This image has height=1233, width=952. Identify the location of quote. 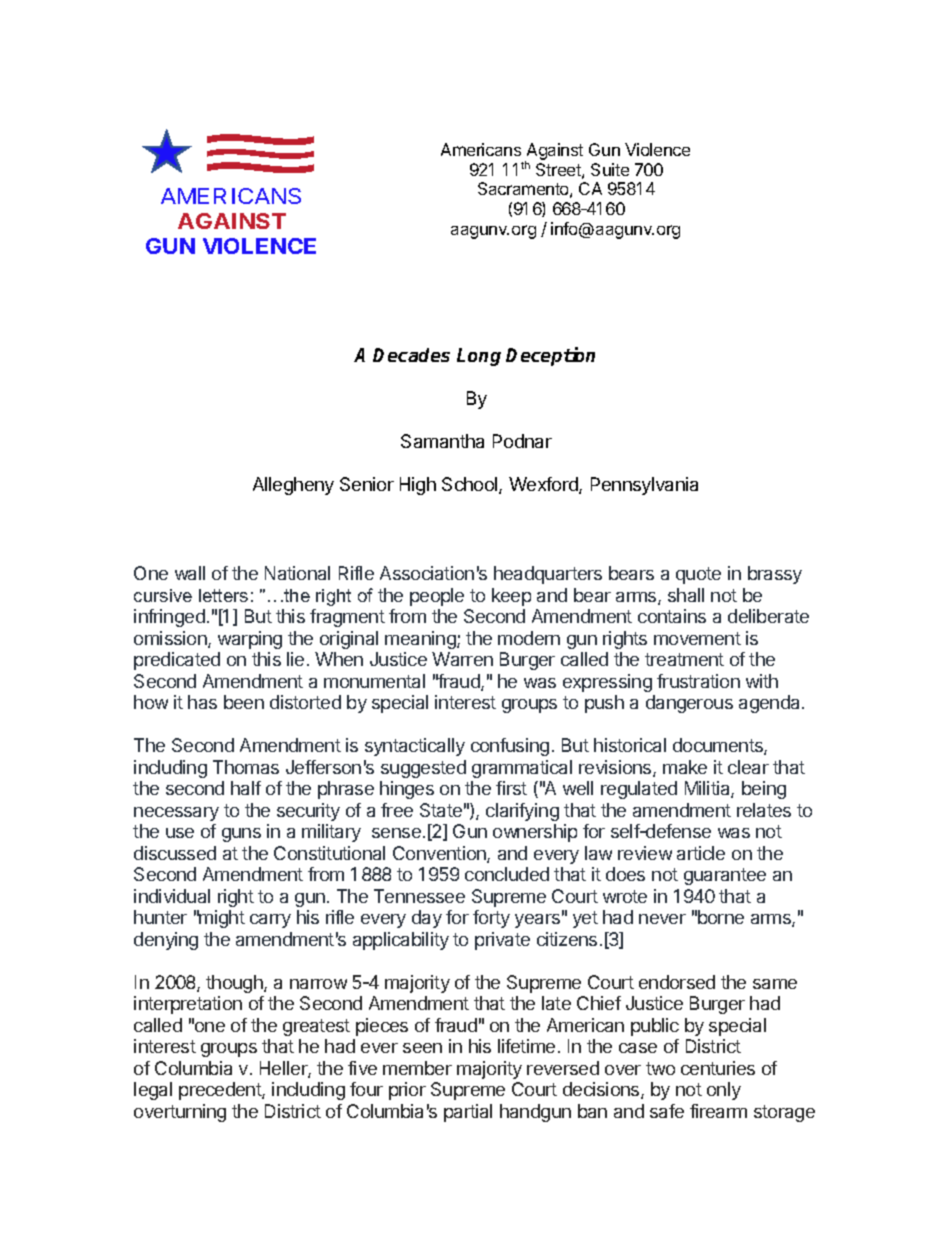
(698, 575).
